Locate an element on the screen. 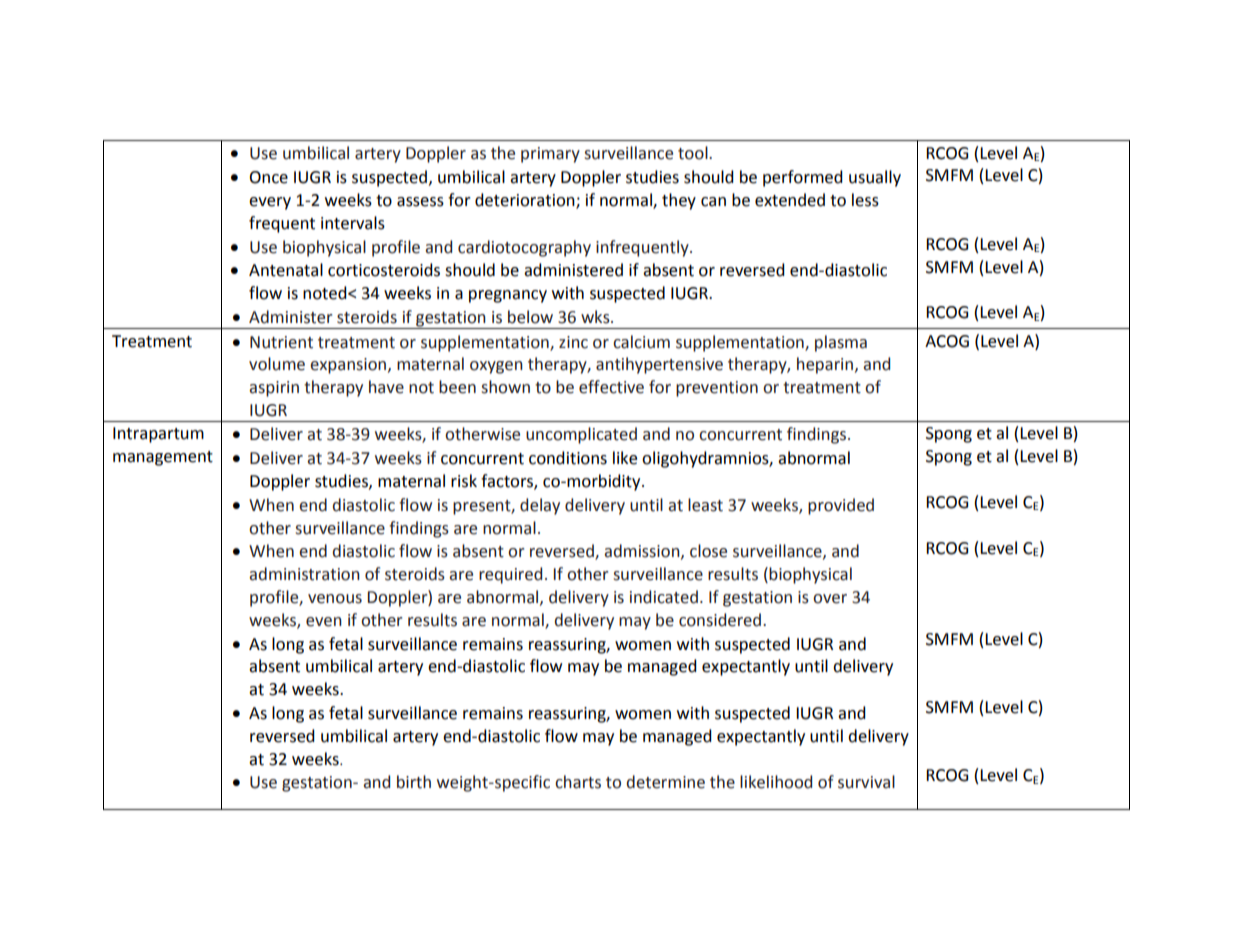  charts is located at coordinates (578, 782).
